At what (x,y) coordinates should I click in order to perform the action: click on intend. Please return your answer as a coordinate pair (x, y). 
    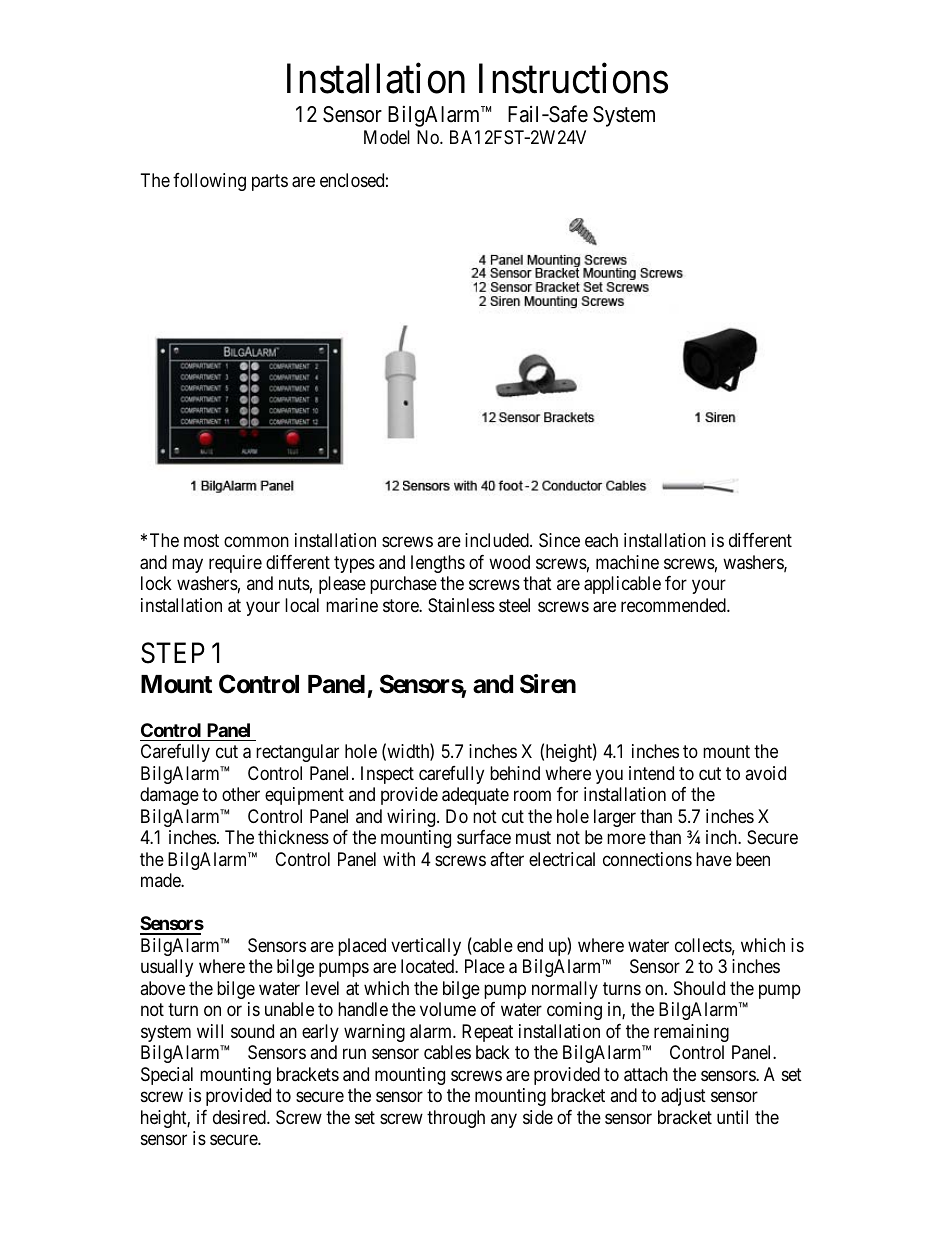
    Looking at the image, I should click on (651, 773).
